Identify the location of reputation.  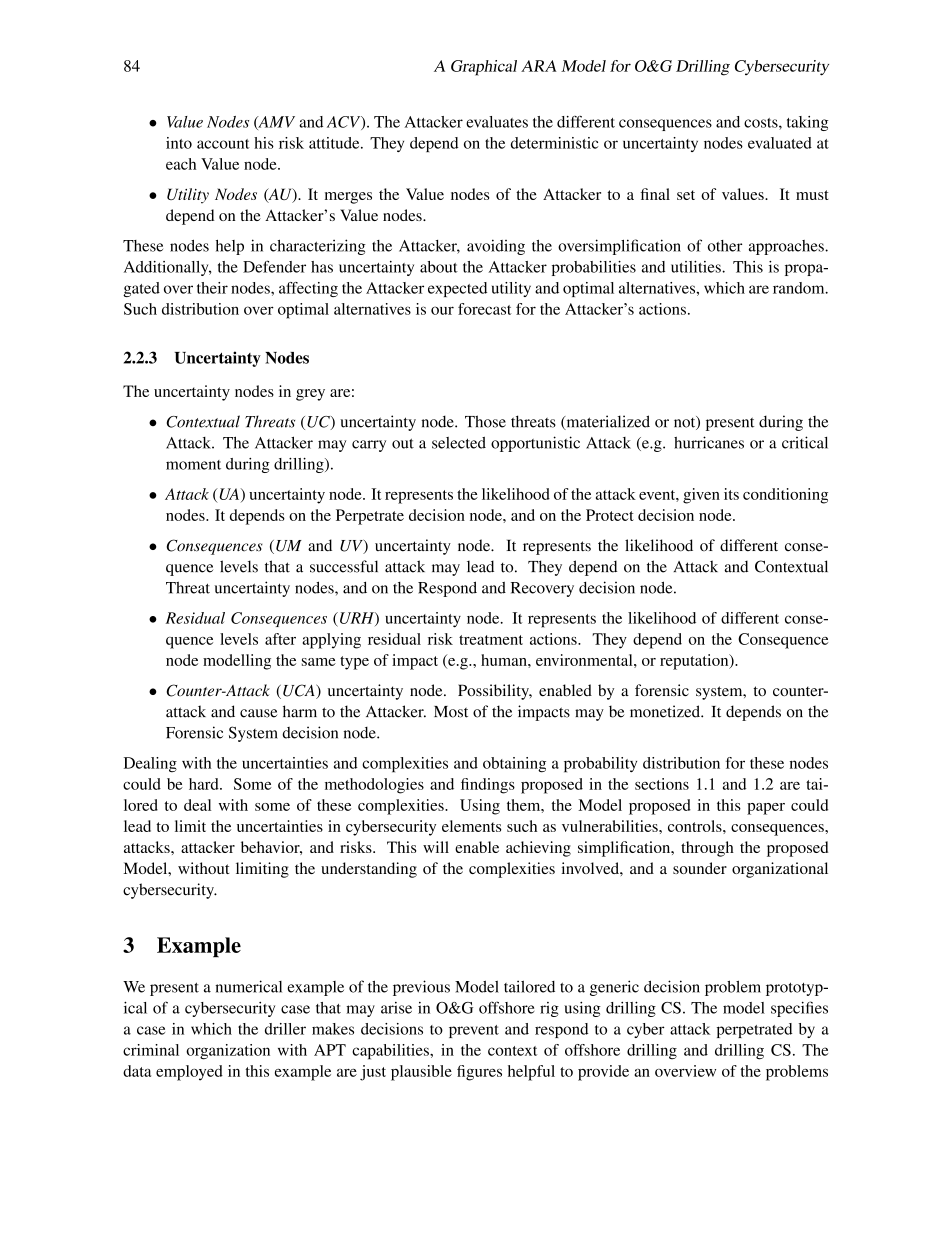
(695, 662).
